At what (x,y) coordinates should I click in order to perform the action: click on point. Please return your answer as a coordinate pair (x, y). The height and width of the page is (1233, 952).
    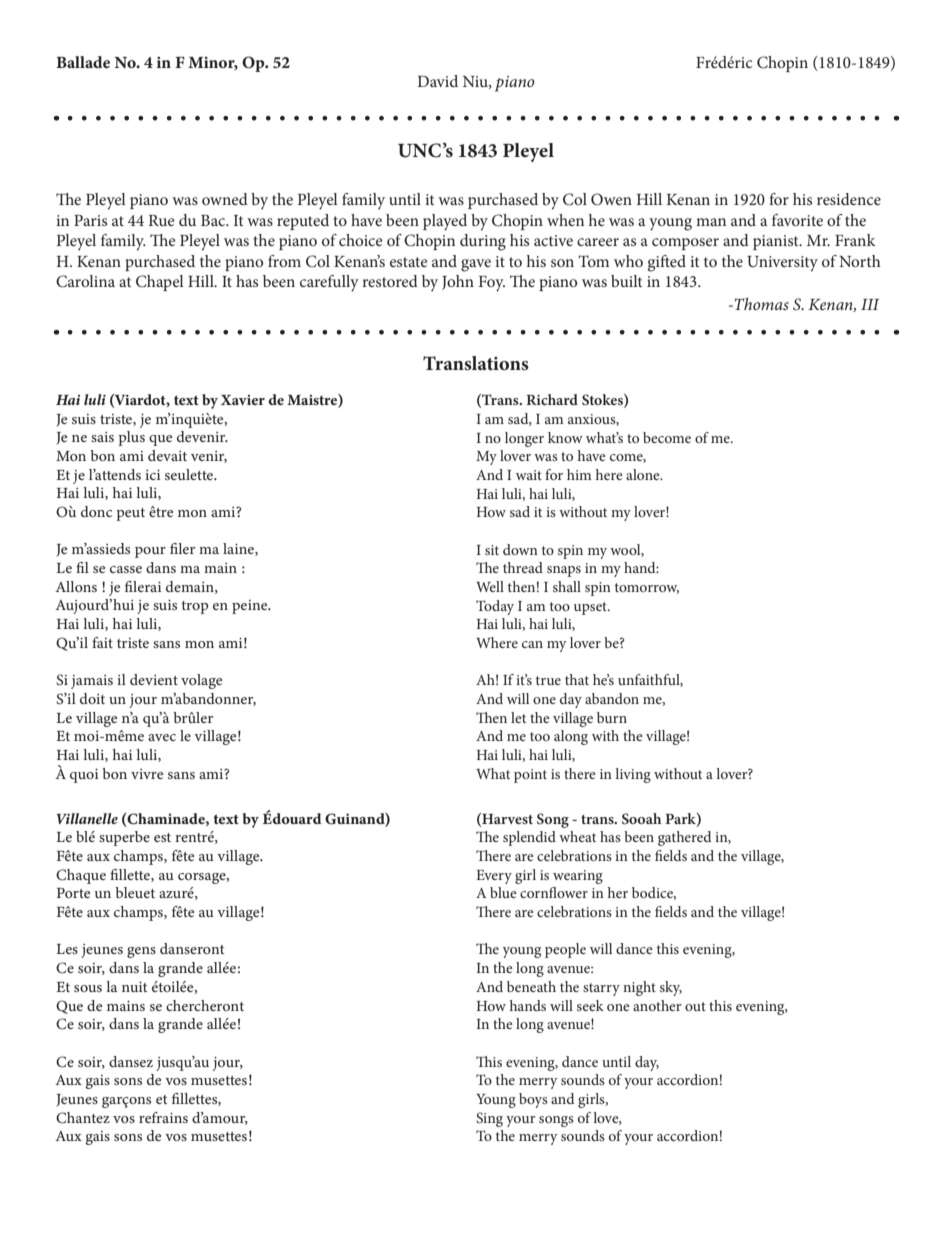
    Looking at the image, I should click on (530, 776).
